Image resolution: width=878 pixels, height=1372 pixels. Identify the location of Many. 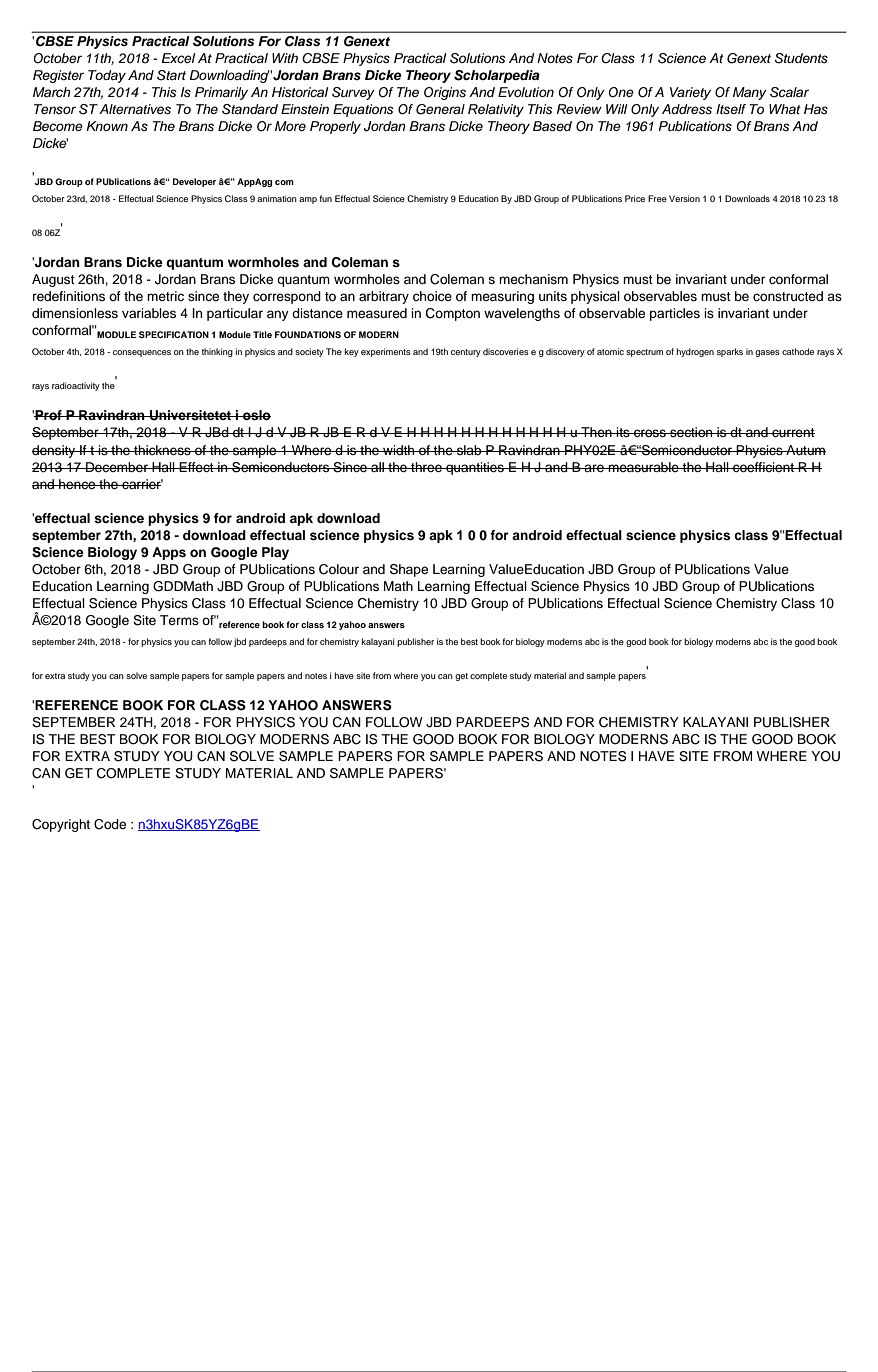
(750, 93).
